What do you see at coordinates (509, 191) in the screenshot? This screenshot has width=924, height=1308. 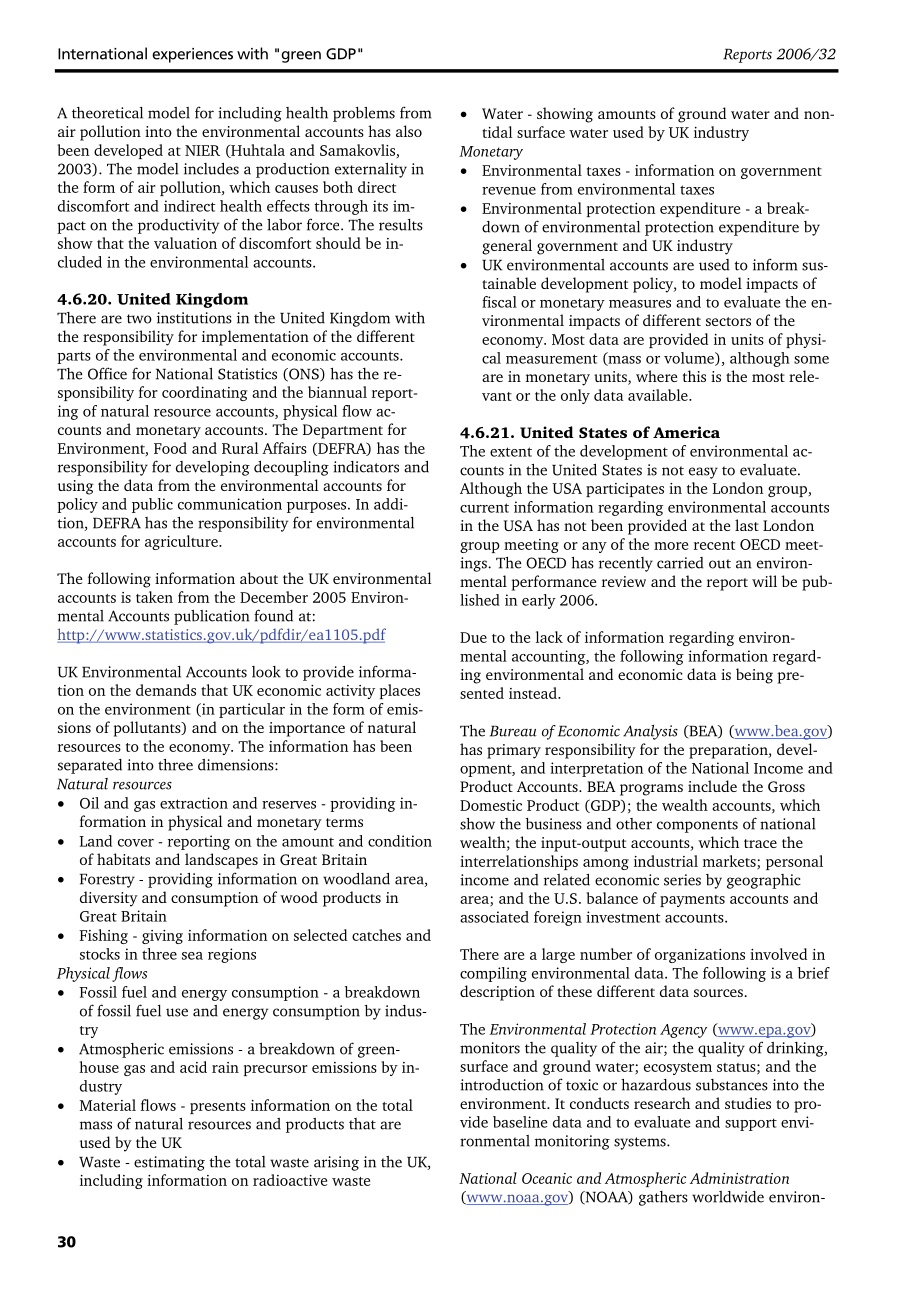 I see `revenue` at bounding box center [509, 191].
